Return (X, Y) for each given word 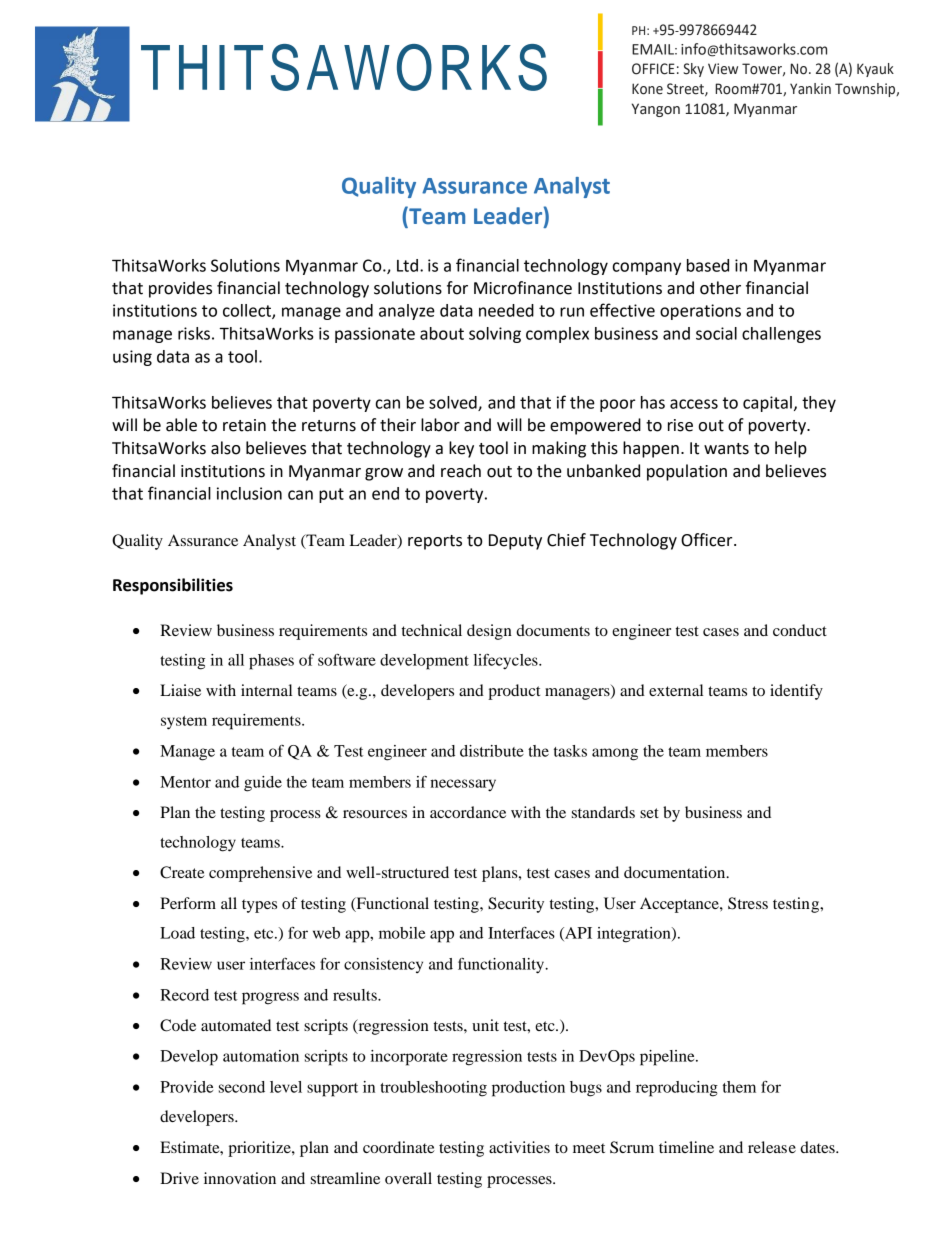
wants (726, 449)
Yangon (656, 110)
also (226, 448)
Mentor (185, 782)
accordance (468, 812)
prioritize (260, 1149)
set (649, 813)
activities (519, 1147)
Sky (693, 70)
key (461, 449)
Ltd (407, 265)
